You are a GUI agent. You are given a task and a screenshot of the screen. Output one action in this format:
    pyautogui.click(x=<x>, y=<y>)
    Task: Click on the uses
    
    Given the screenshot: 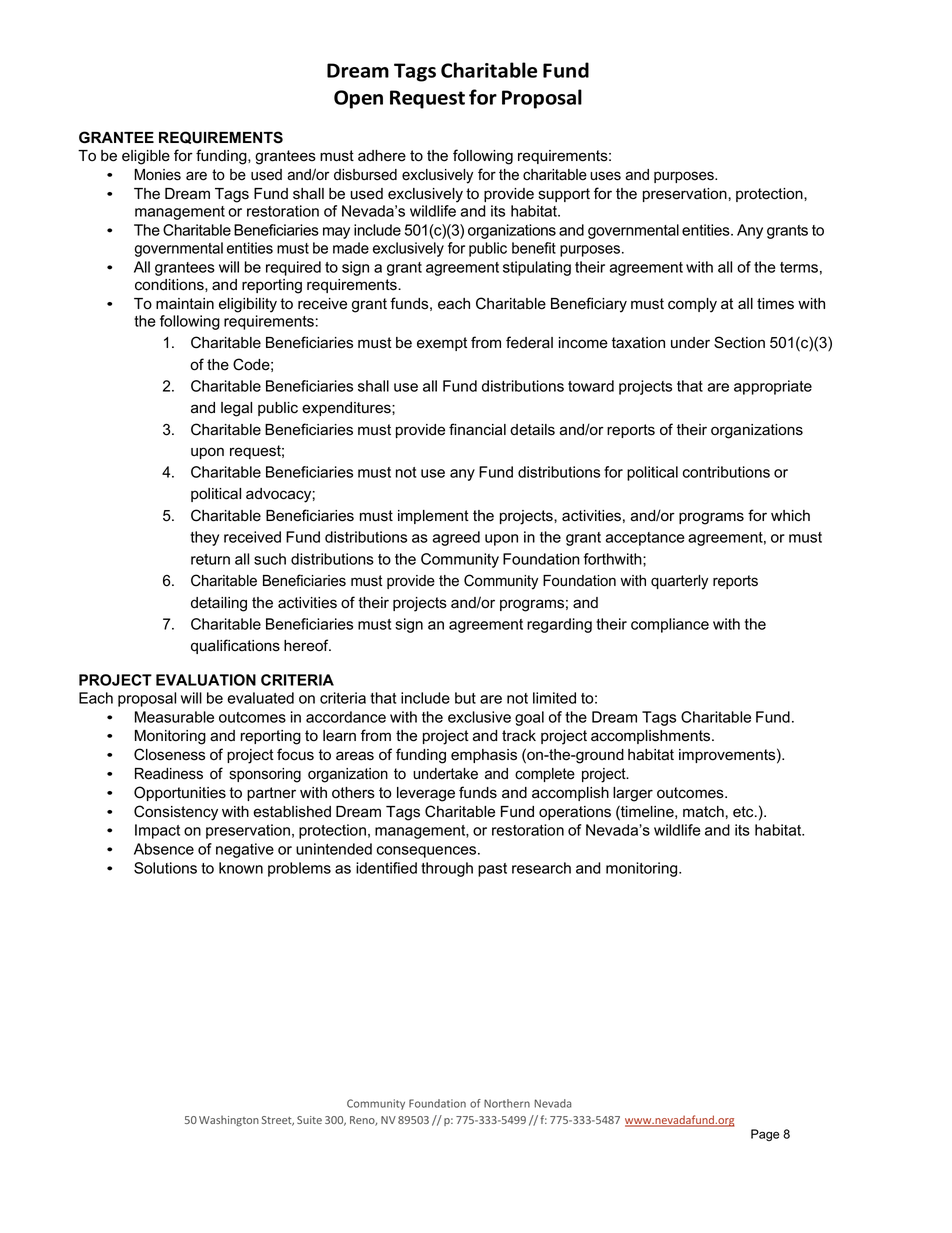 What is the action you would take?
    pyautogui.click(x=605, y=176)
